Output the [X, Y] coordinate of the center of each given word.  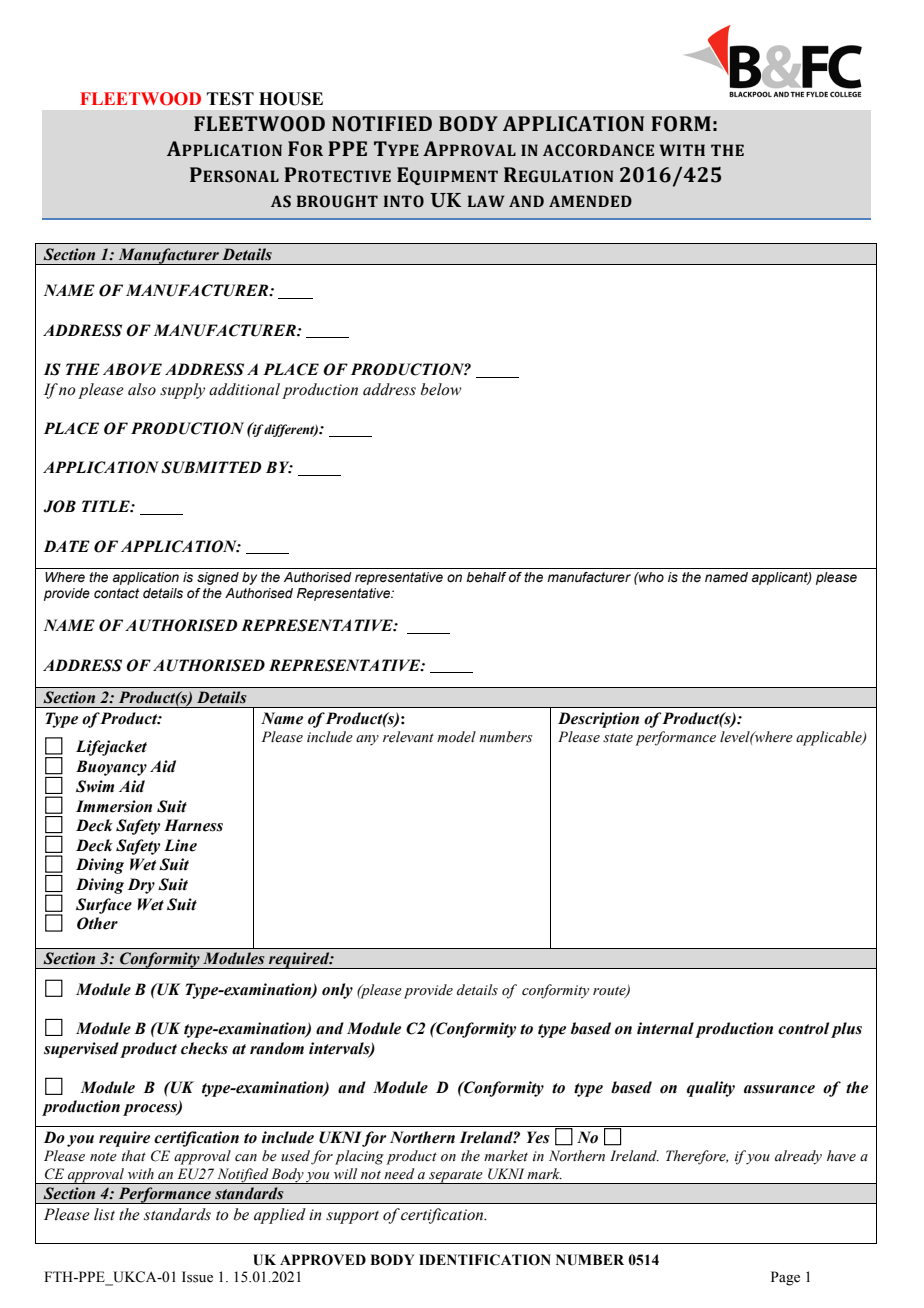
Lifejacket [111, 748]
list [104, 1214]
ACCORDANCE [598, 150]
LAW [486, 201]
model [456, 737]
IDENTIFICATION [485, 1260]
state [618, 738]
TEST [230, 99]
